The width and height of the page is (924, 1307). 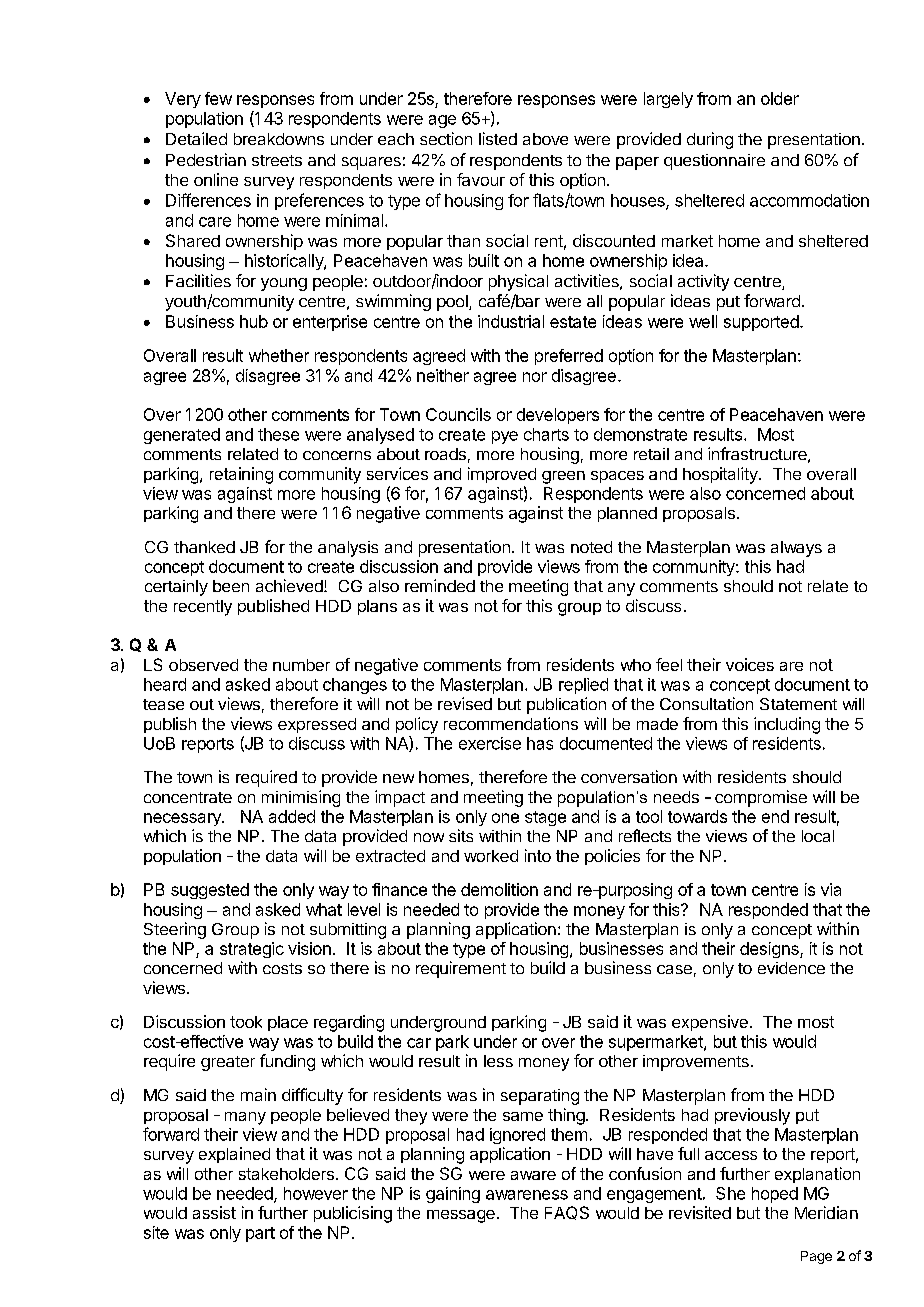 I want to click on message, so click(x=461, y=1216).
